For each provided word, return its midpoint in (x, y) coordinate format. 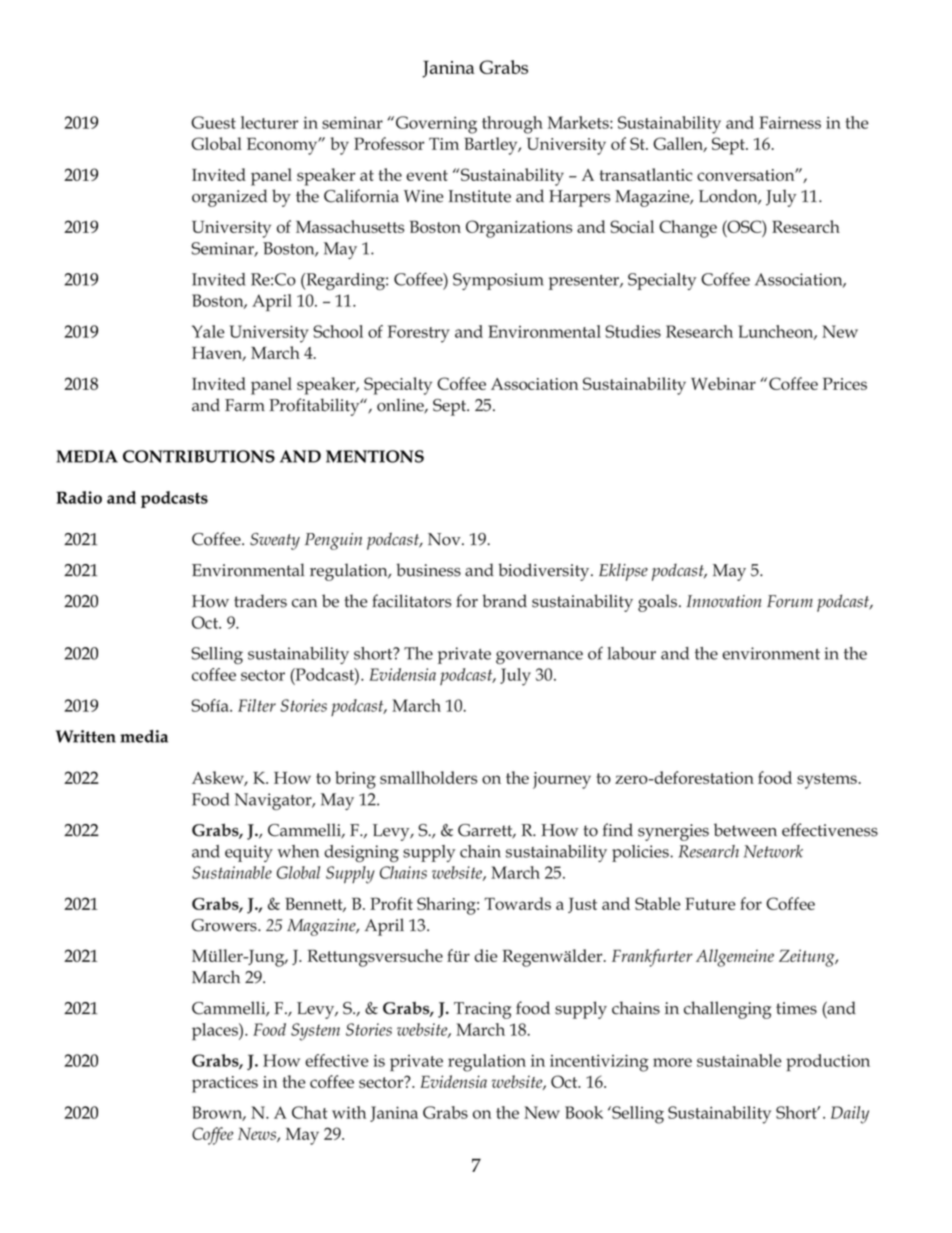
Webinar (723, 383)
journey (562, 780)
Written (86, 736)
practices (225, 1084)
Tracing (482, 1010)
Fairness (790, 122)
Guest (213, 122)
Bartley (492, 146)
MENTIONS (375, 456)
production (828, 1062)
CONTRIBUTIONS (199, 456)
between (745, 830)
